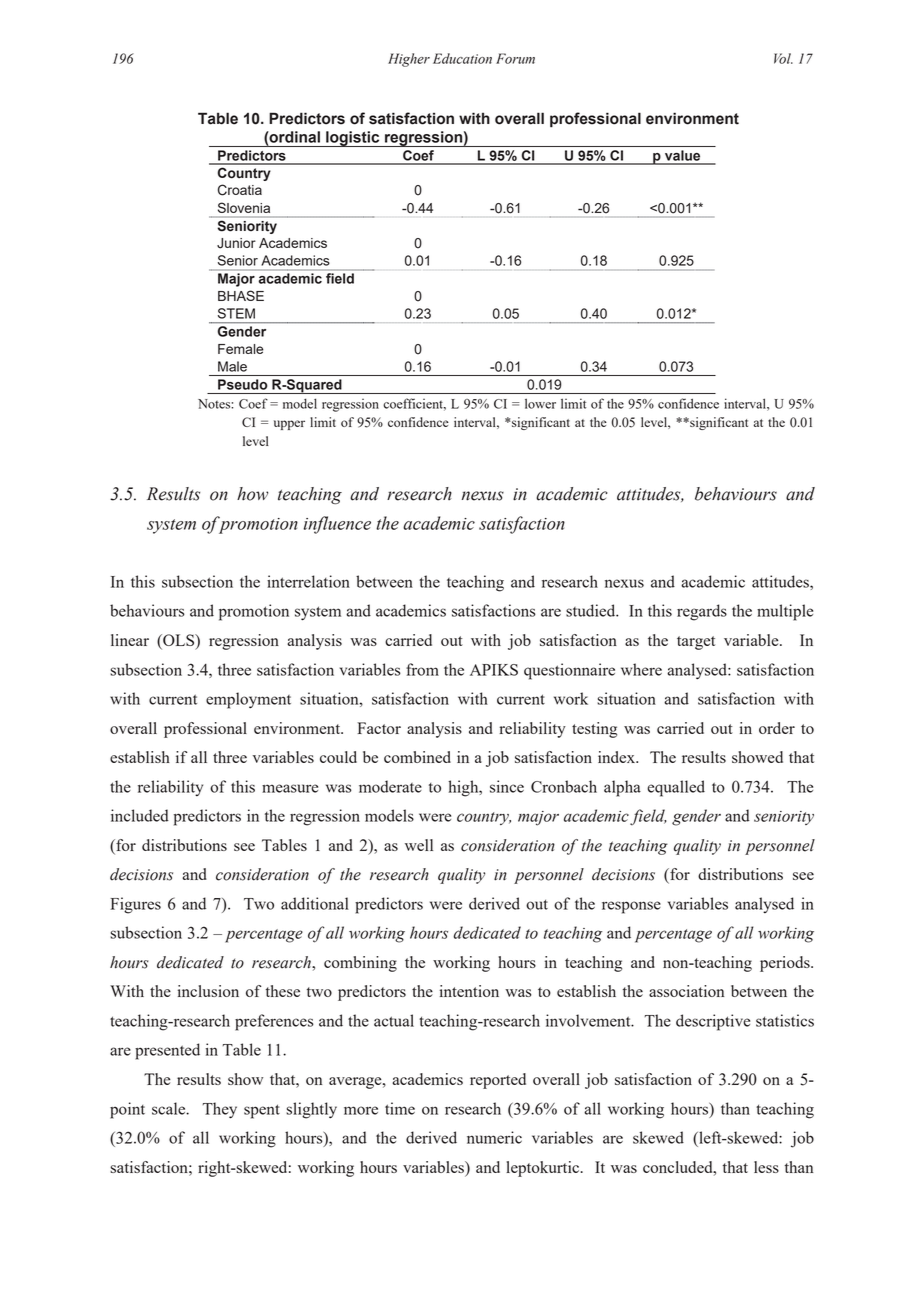 Image resolution: width=924 pixels, height=1305 pixels. Describe the element at coordinates (289, 425) in the image. I see `upper` at that location.
